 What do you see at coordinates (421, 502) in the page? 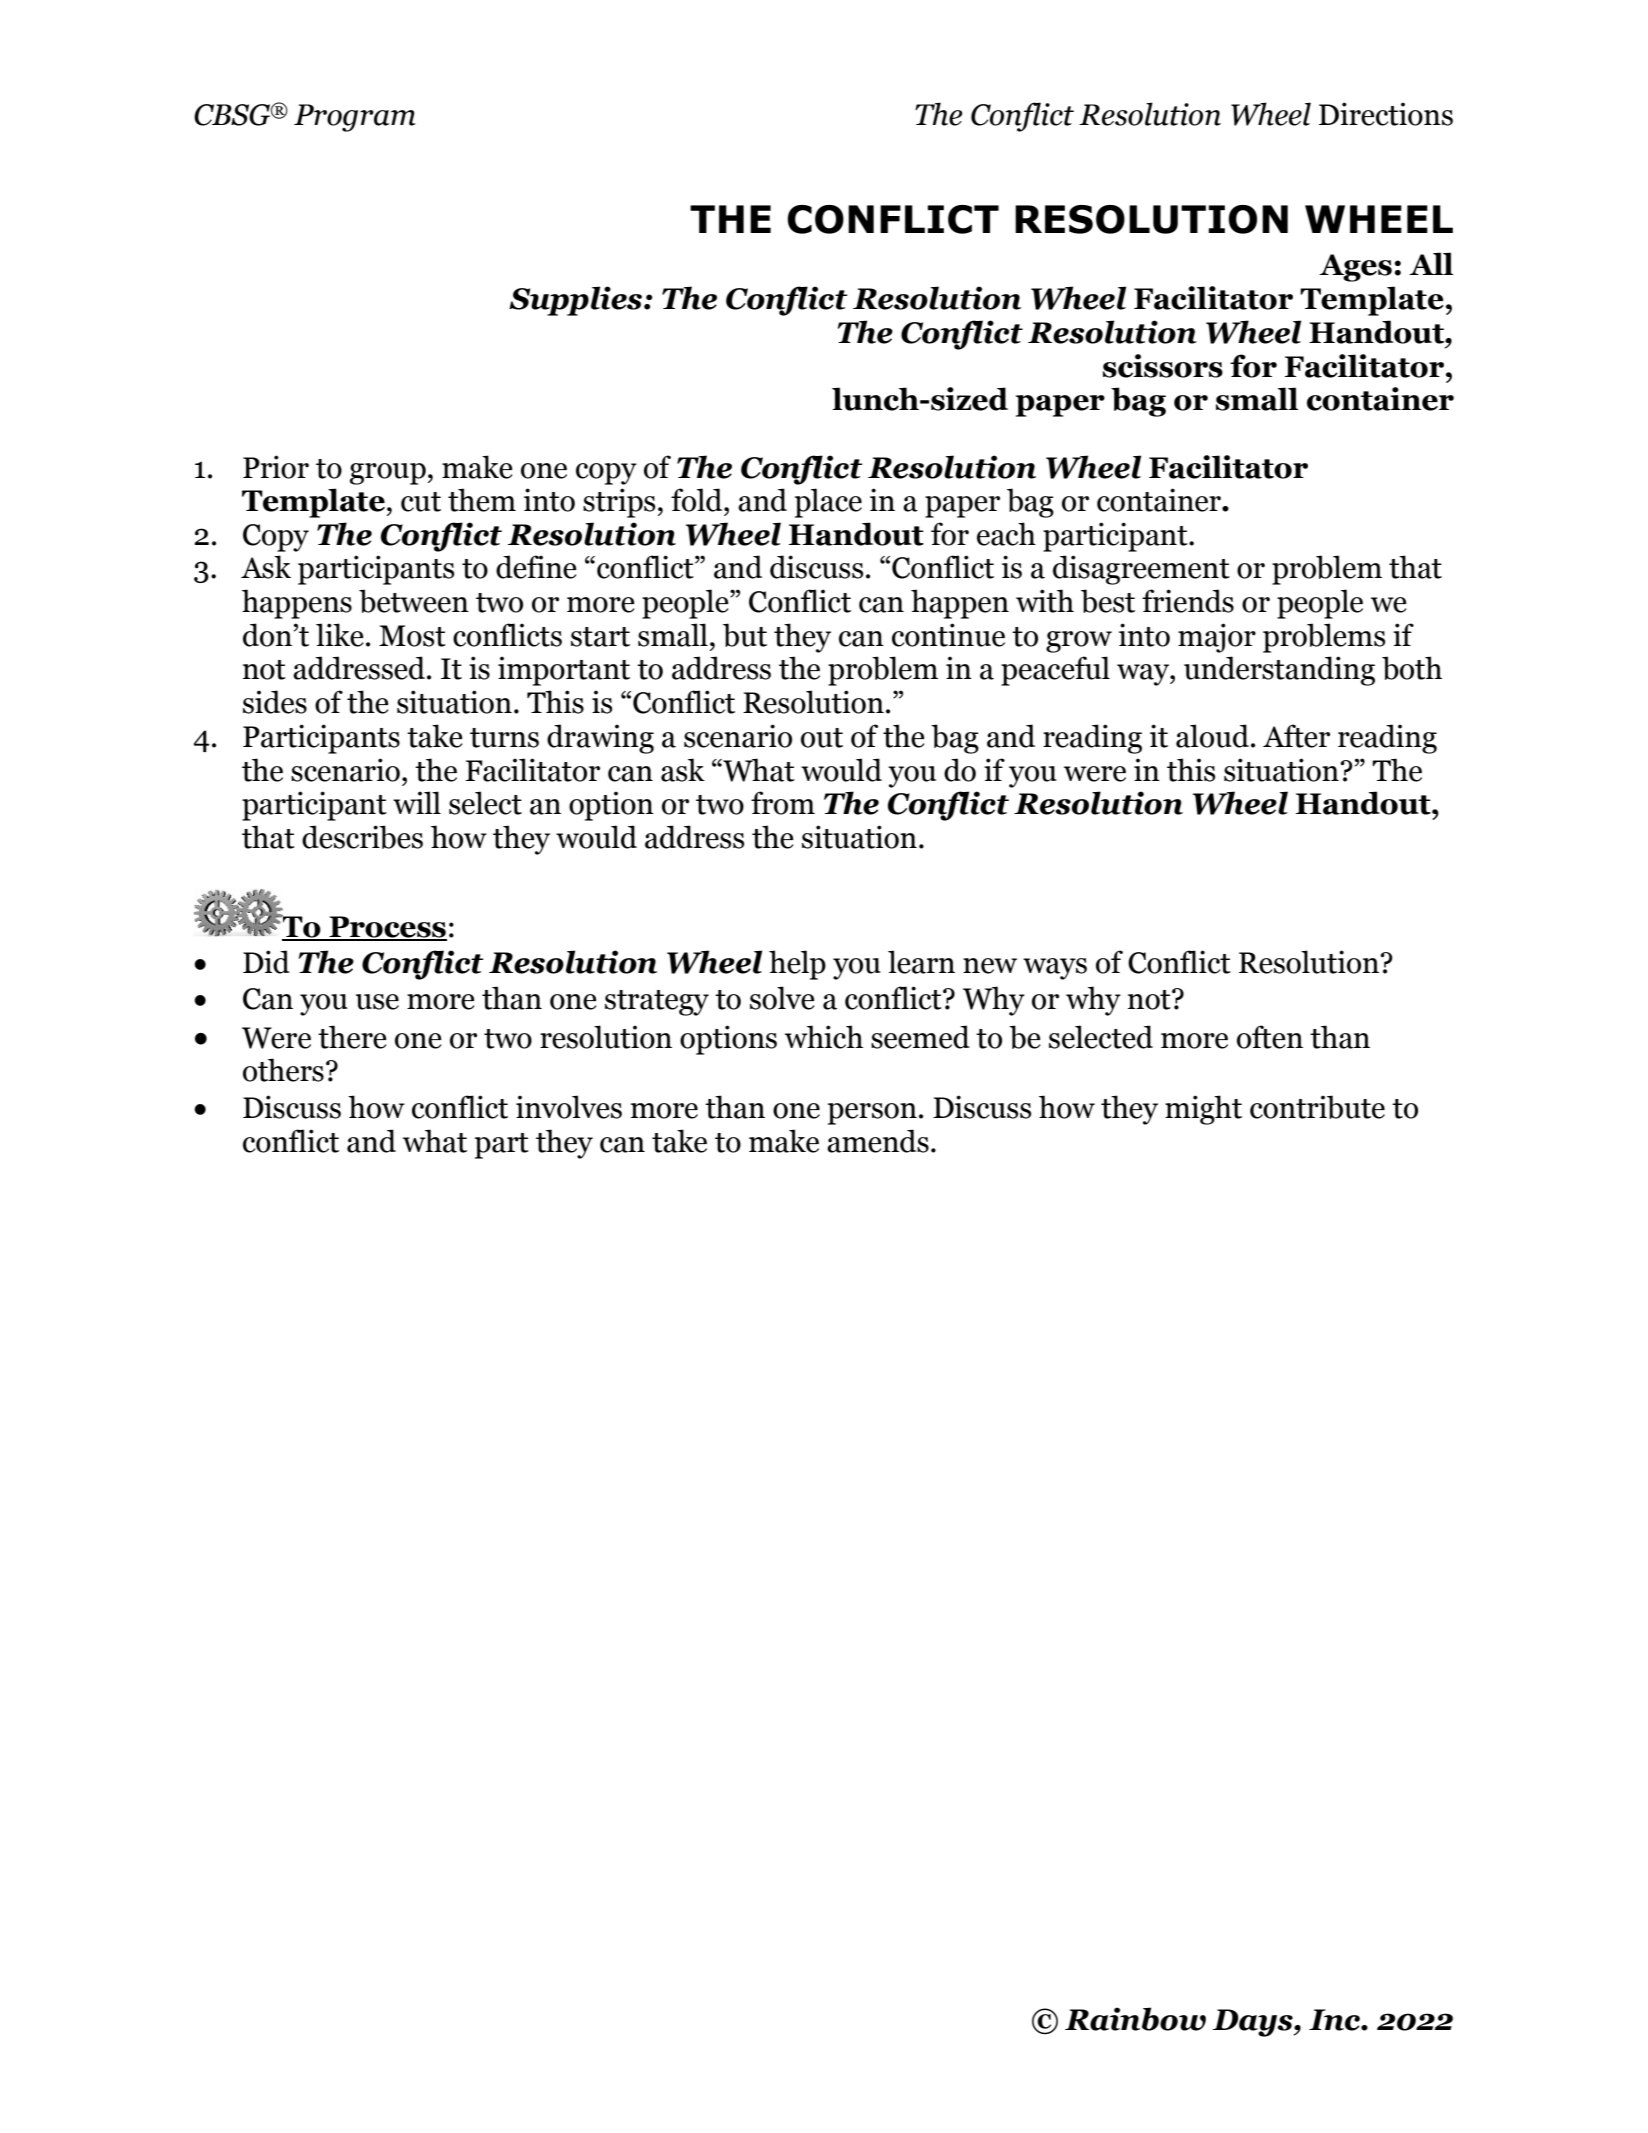
I see `cut` at bounding box center [421, 502].
